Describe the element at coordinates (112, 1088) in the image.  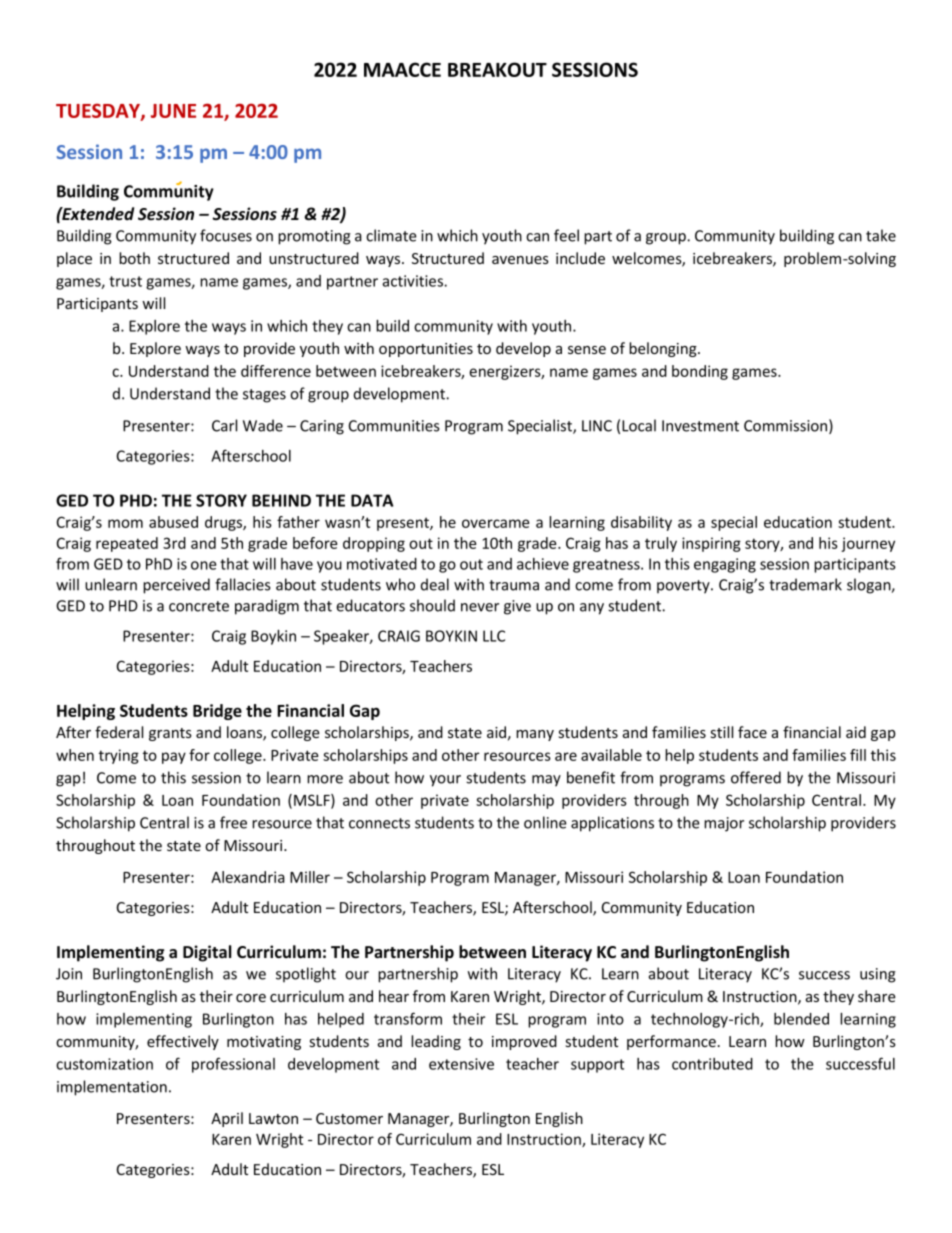
I see `implementation` at that location.
